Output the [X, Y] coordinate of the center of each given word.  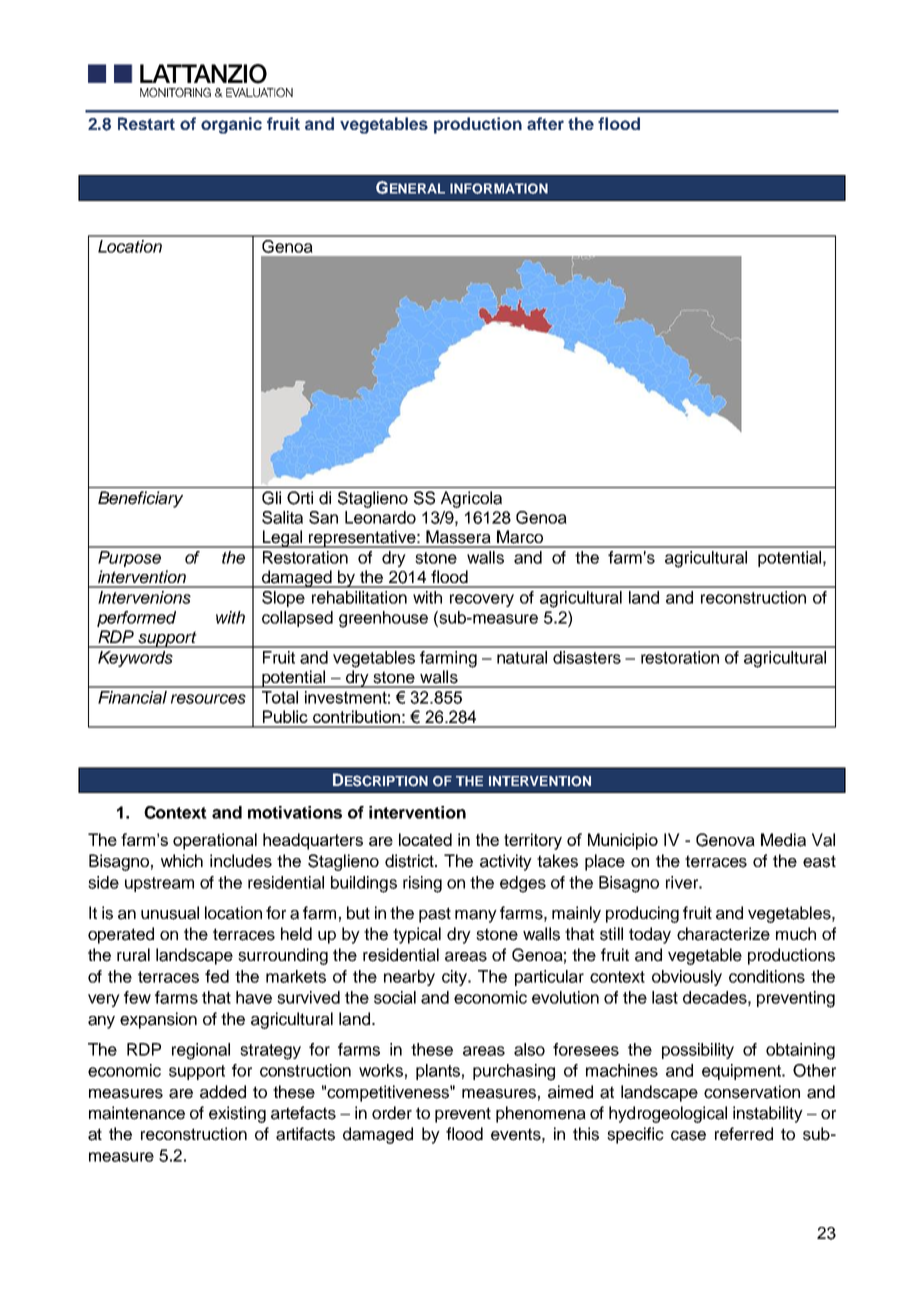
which [182, 861]
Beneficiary [140, 499]
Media [783, 840]
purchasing [514, 1072]
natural [522, 657]
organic [231, 125]
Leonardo [380, 517]
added [223, 1092]
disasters [587, 657]
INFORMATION [499, 188]
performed [136, 619]
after [545, 123]
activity [506, 862]
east [819, 861]
